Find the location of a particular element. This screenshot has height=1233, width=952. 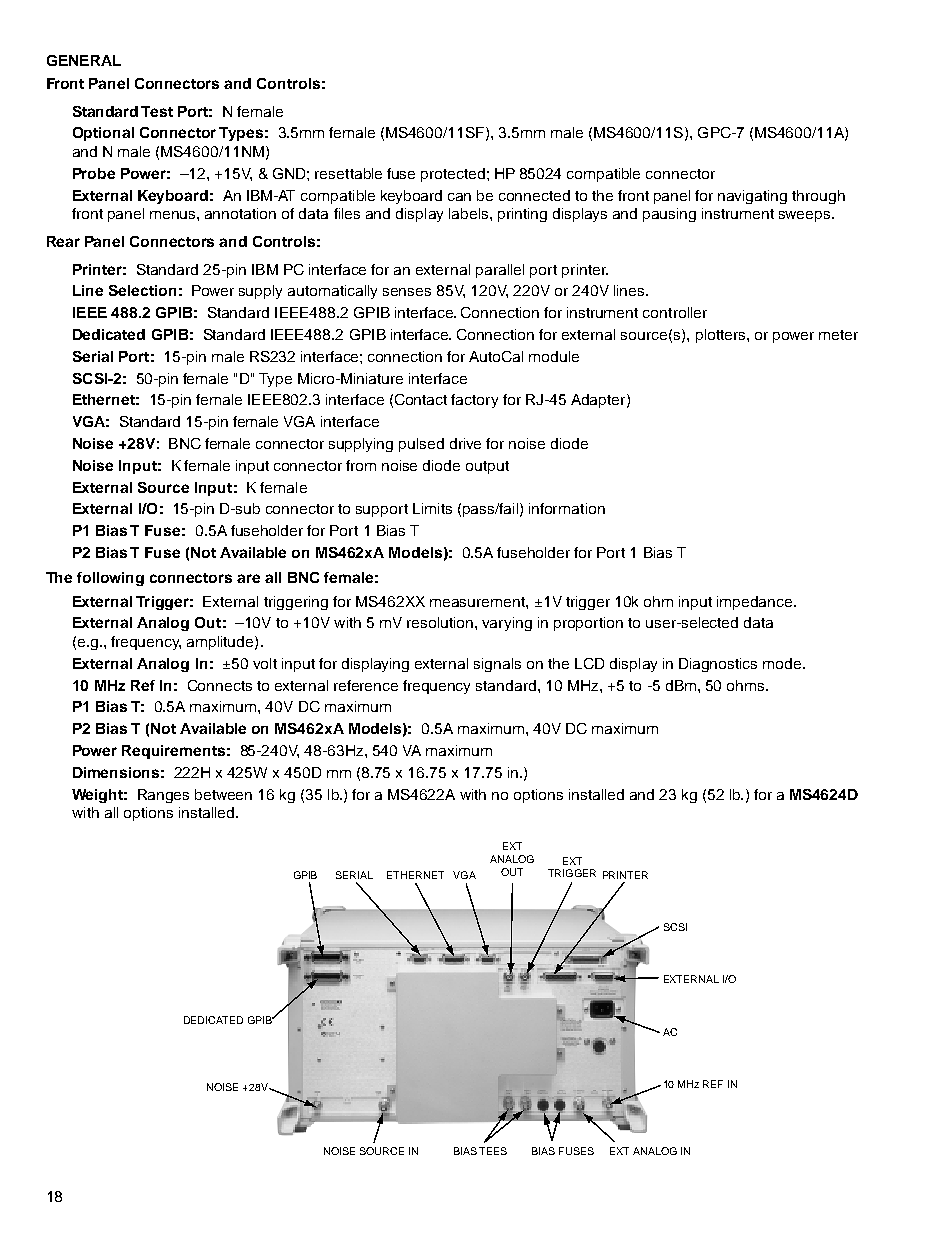

following is located at coordinates (110, 579).
